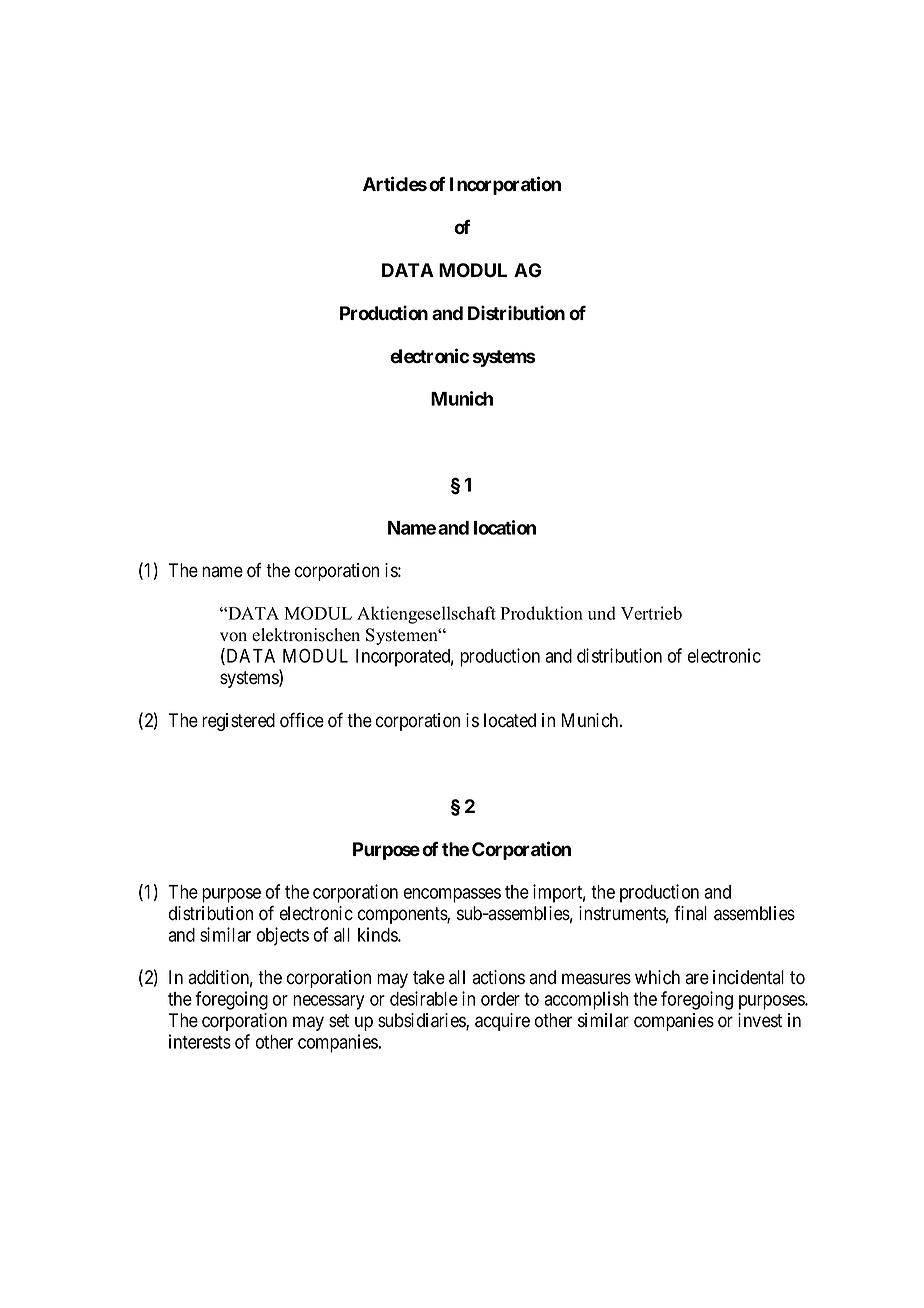  Describe the element at coordinates (657, 977) in the screenshot. I see `which` at that location.
